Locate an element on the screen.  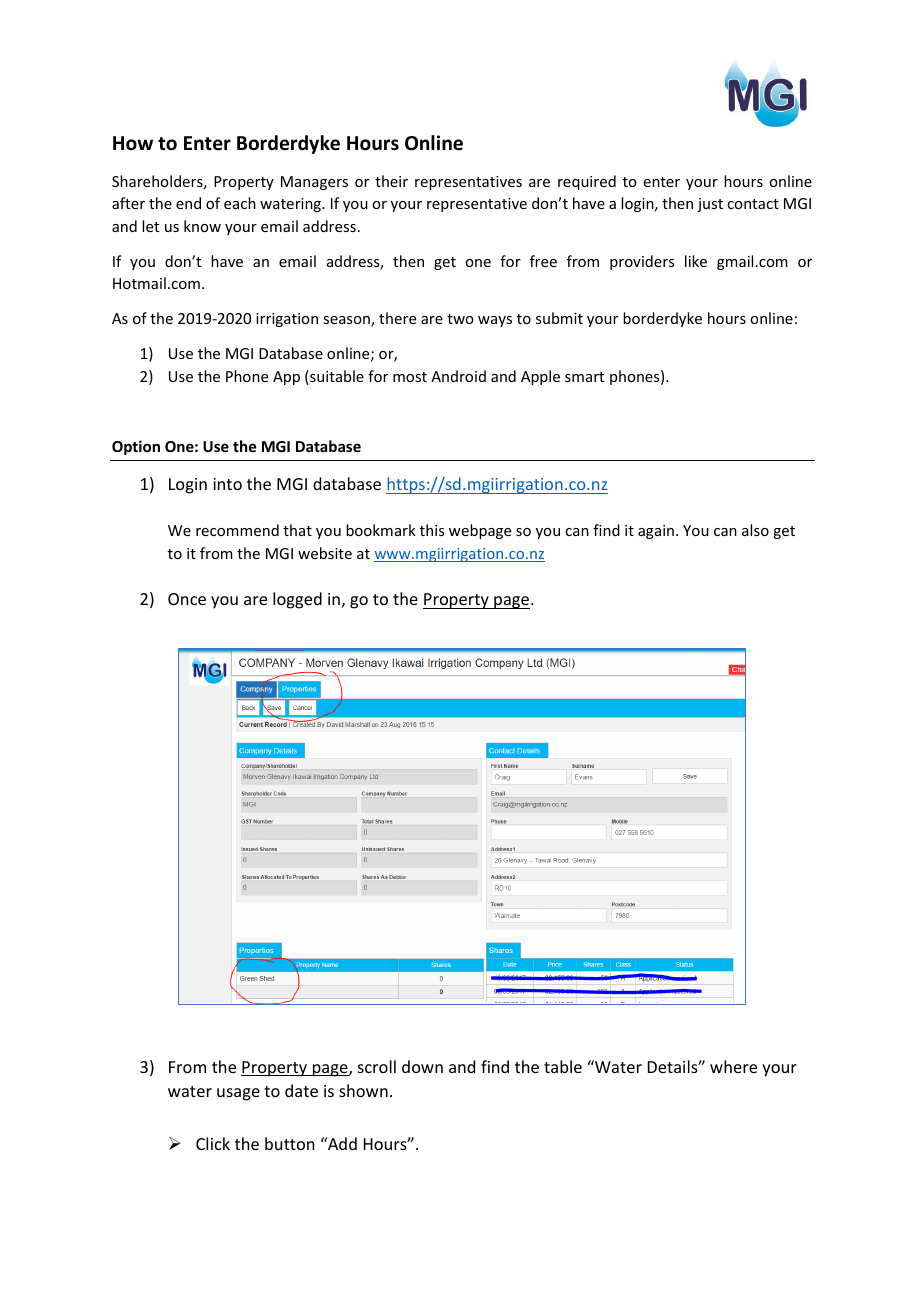
down is located at coordinates (422, 1066).
